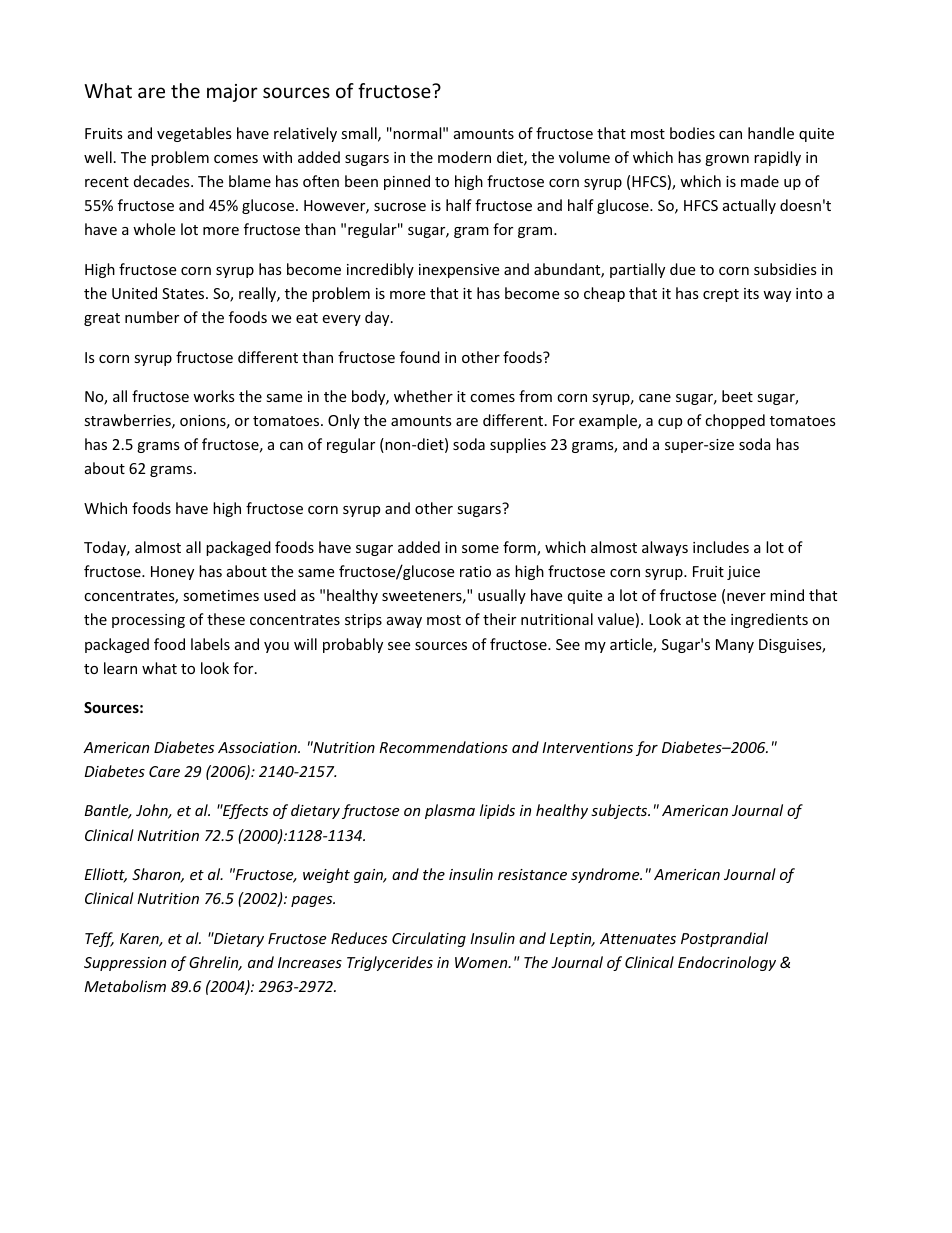  Describe the element at coordinates (464, 157) in the screenshot. I see `modern` at that location.
